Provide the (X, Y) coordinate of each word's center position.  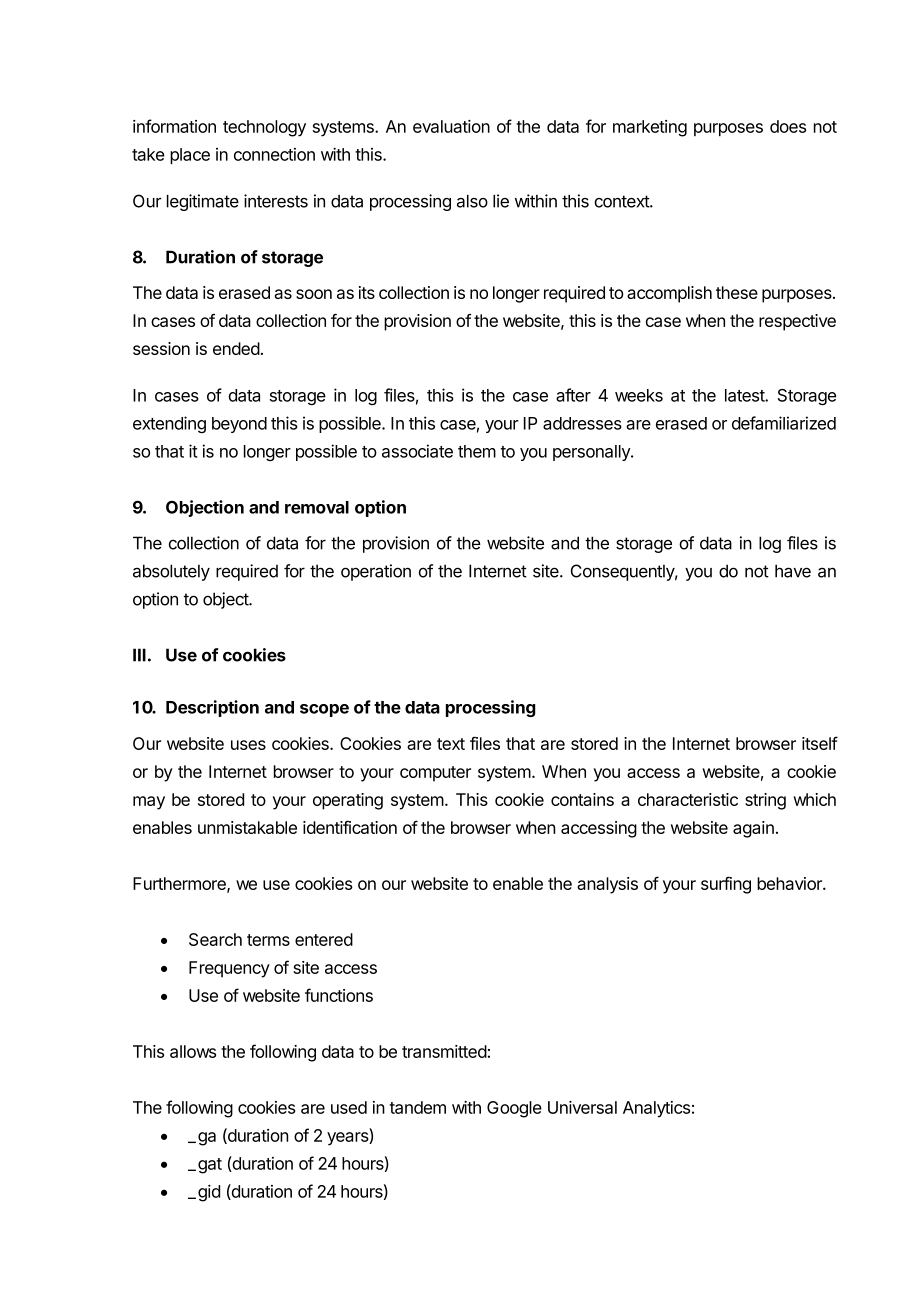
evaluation (451, 126)
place (190, 156)
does (788, 126)
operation (376, 572)
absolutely (171, 572)
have (793, 571)
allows (193, 1051)
